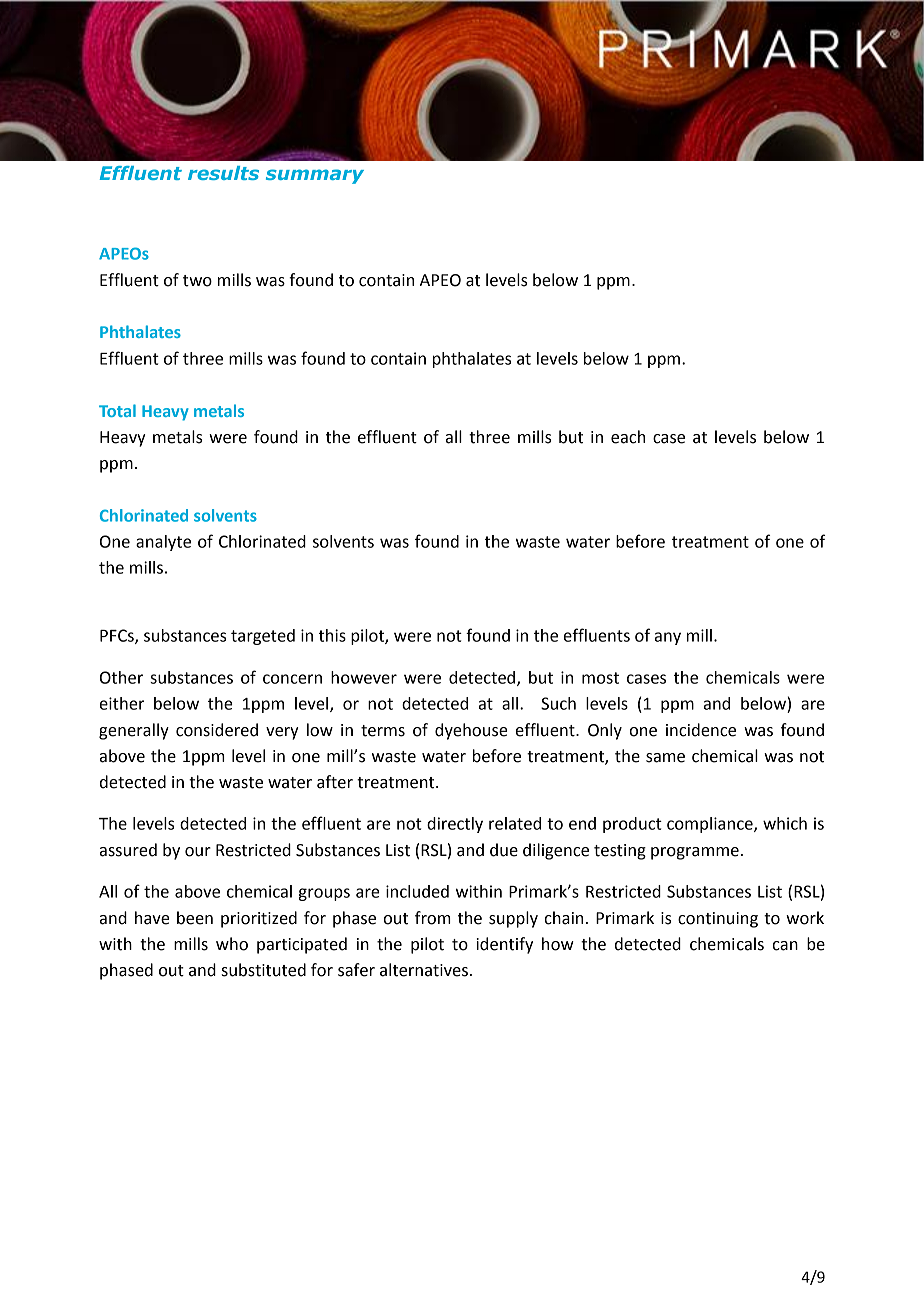 The width and height of the page is (924, 1308). Describe the element at coordinates (455, 825) in the page. I see `directly` at that location.
